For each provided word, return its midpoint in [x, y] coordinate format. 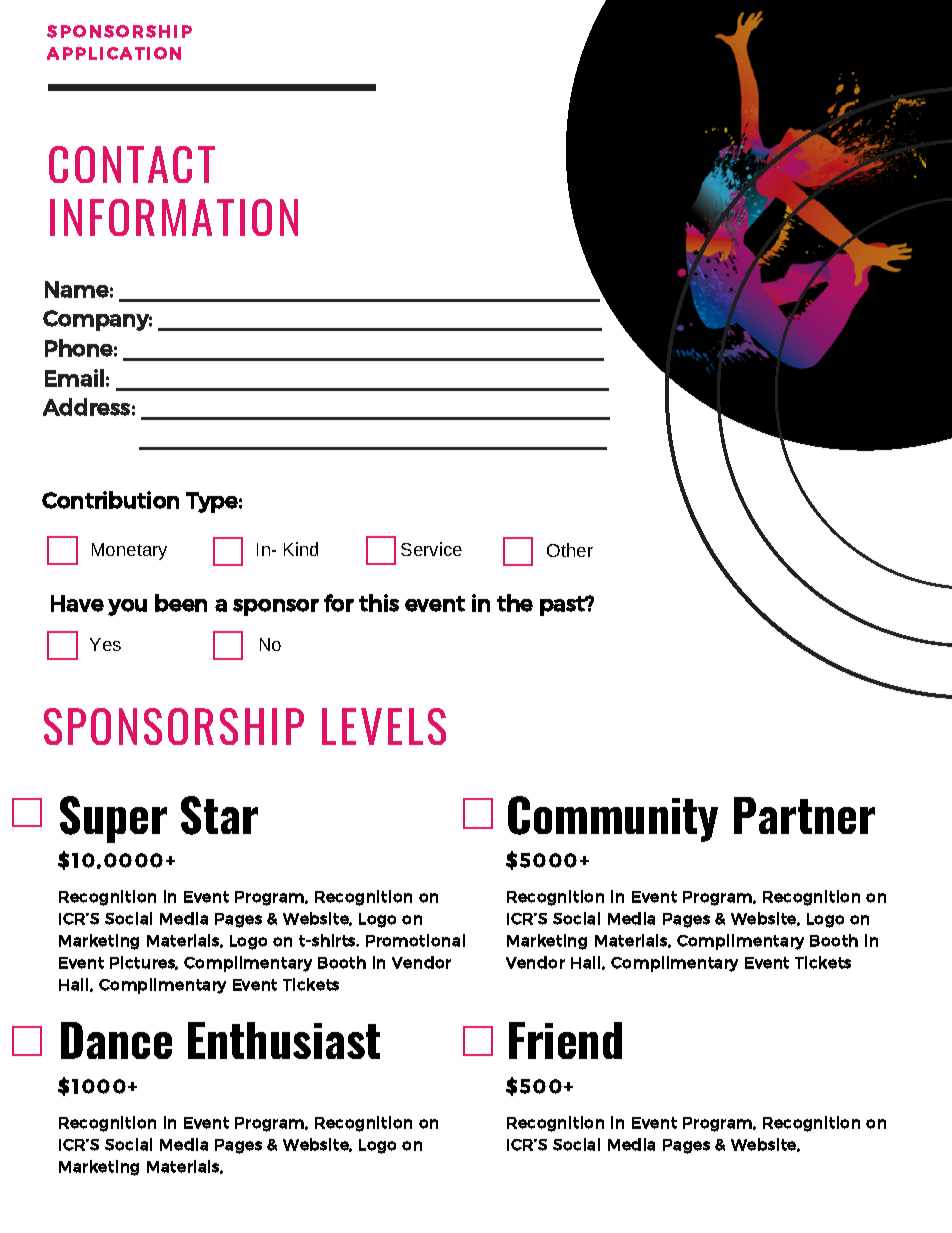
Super [113, 819]
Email [74, 378]
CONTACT [132, 164]
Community [613, 819]
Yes [105, 644]
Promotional [415, 940]
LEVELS [384, 726]
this [379, 603]
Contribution [110, 500]
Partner [804, 815]
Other [570, 550]
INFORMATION [174, 217]
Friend [565, 1040]
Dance [116, 1040]
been [181, 603]
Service [431, 549]
